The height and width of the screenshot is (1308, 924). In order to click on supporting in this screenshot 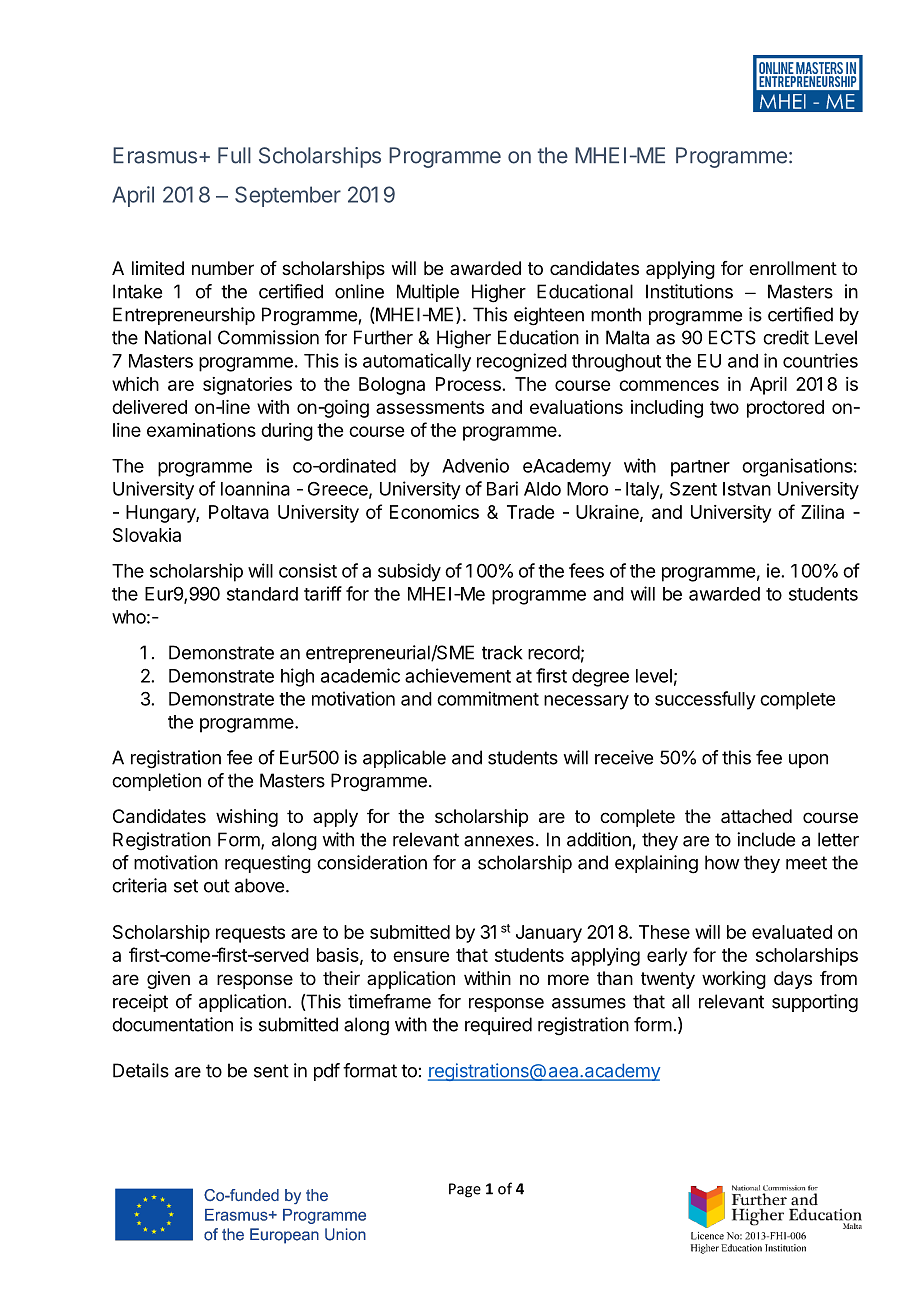, I will do `click(815, 1003)`.
